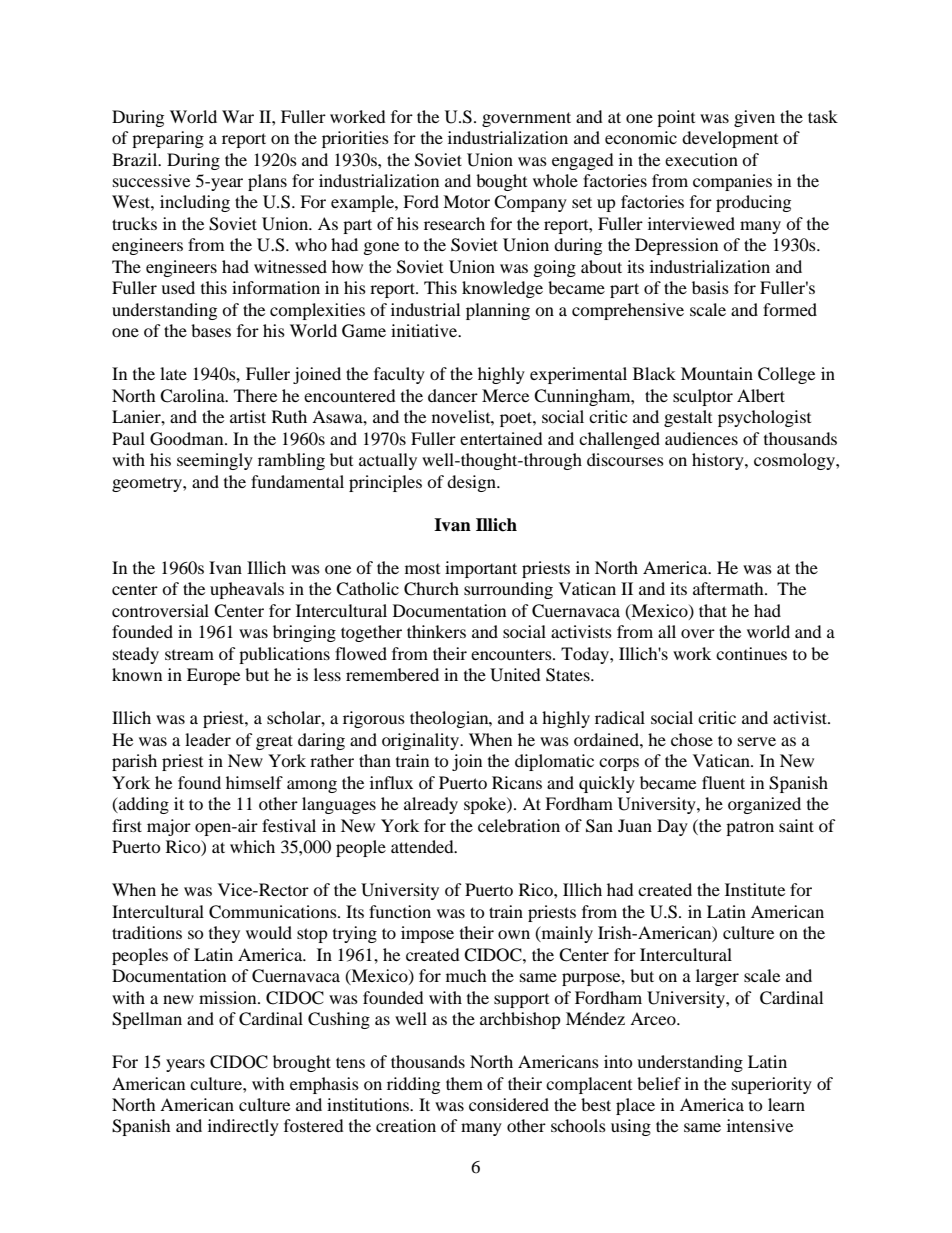  I want to click on development, so click(730, 139).
